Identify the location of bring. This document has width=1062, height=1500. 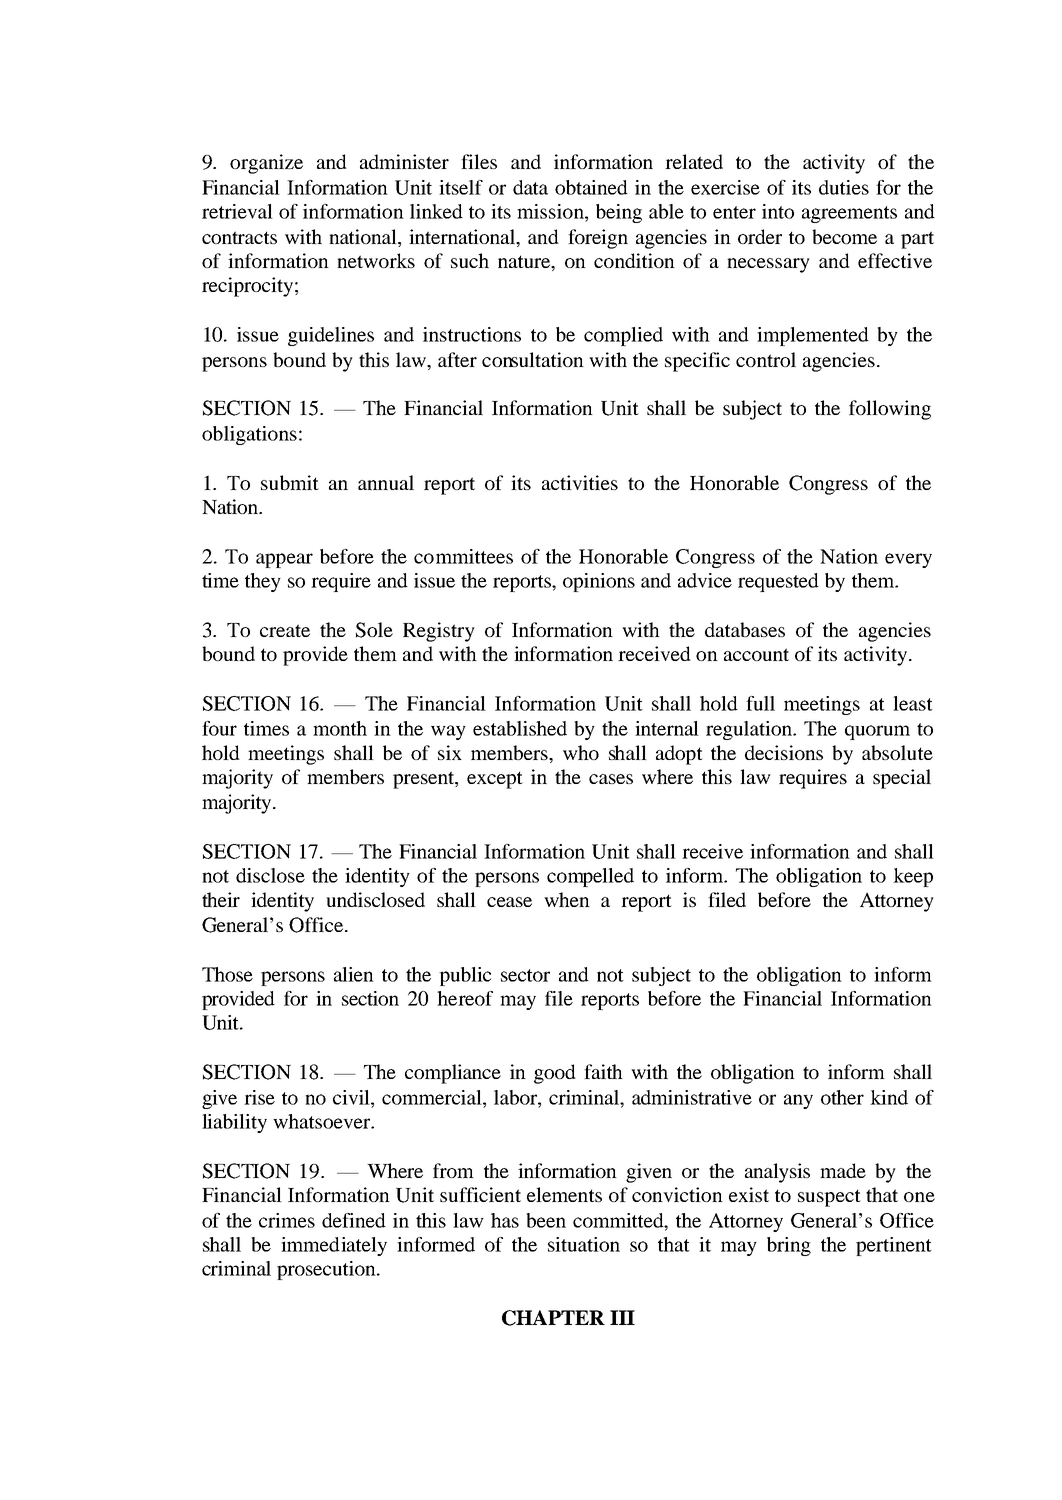
(789, 1246).
